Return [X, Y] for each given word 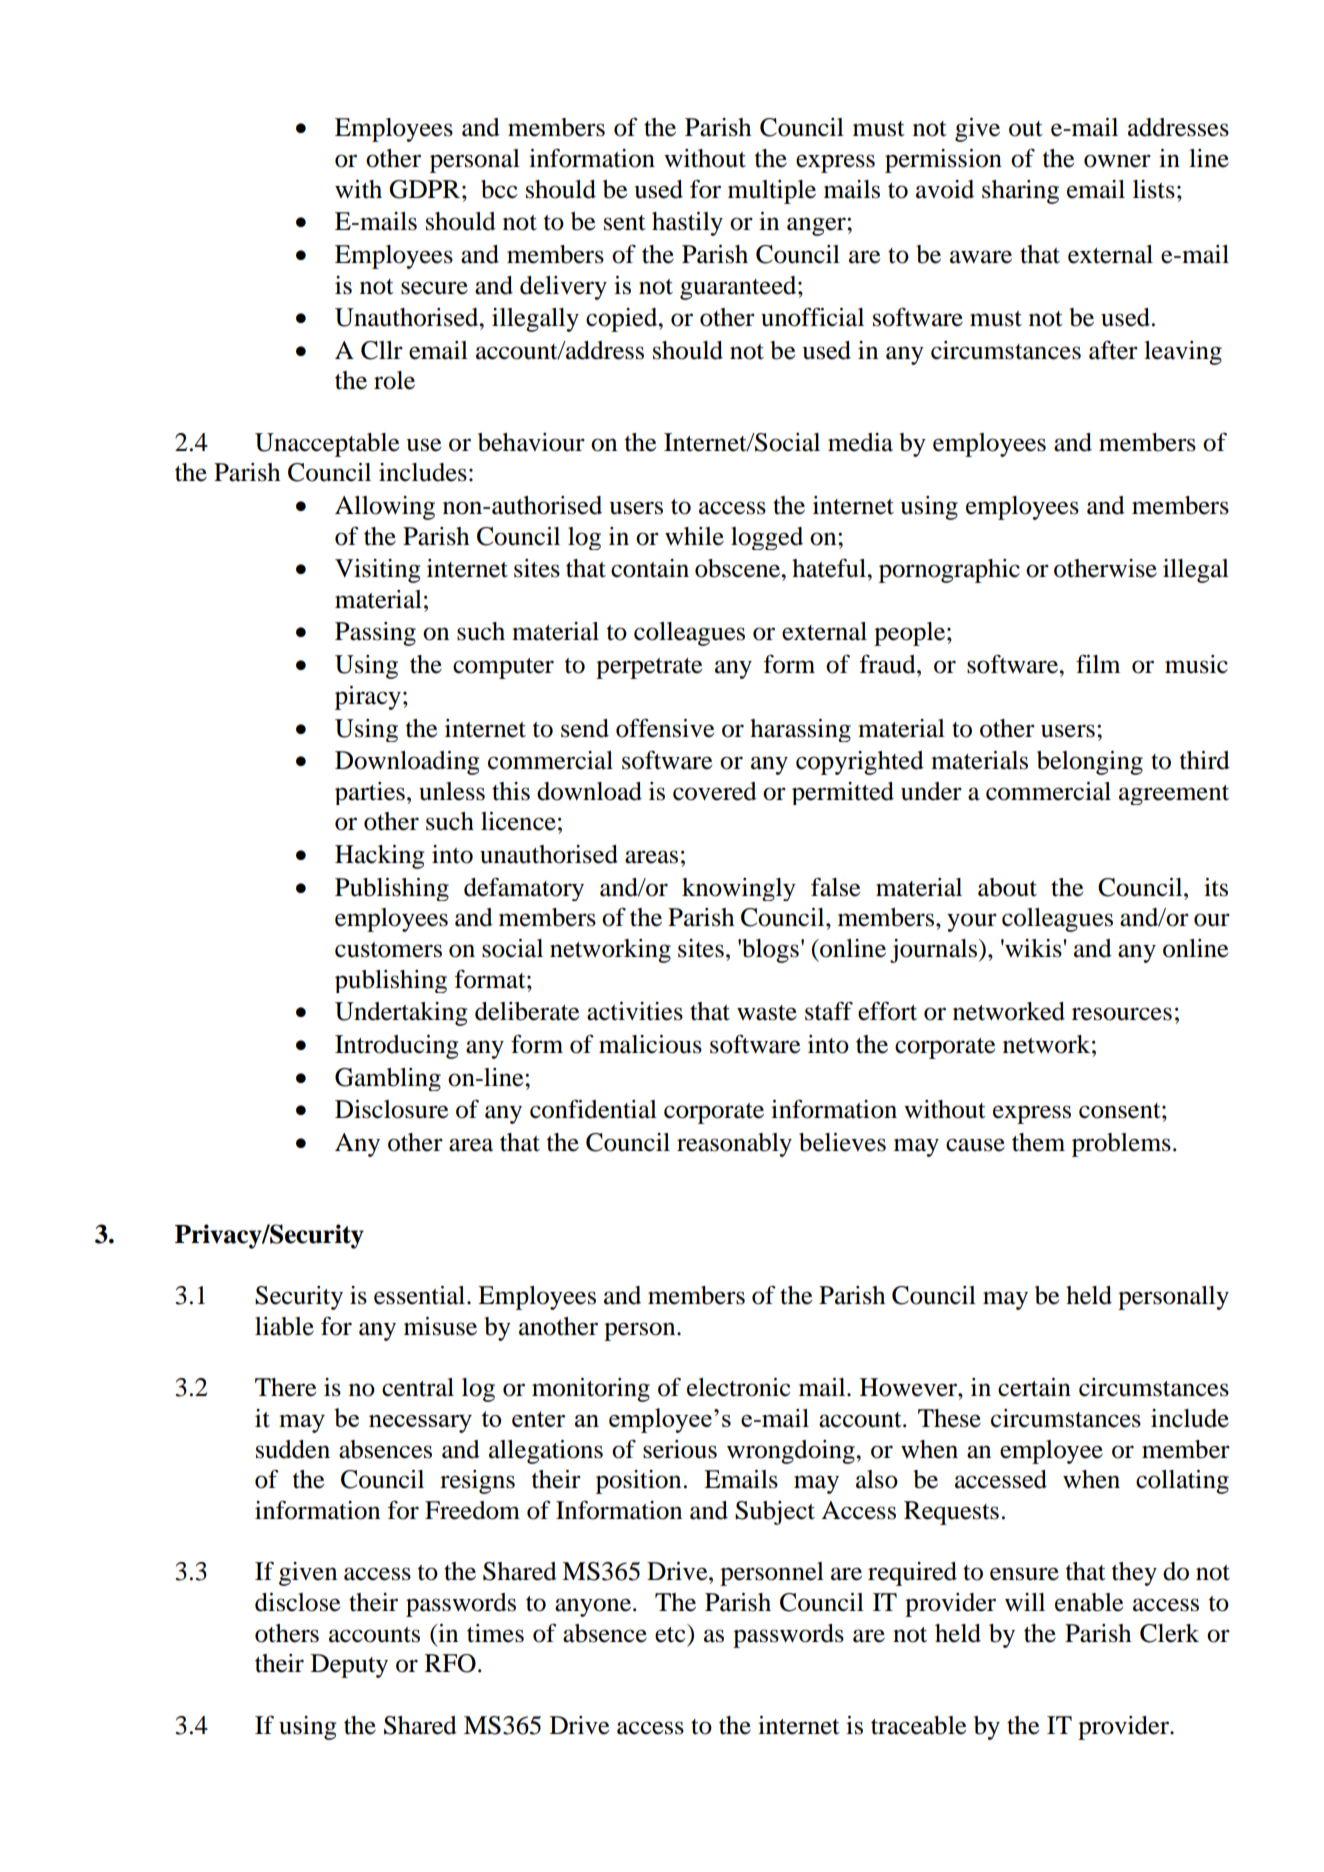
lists [1154, 189]
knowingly [739, 889]
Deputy [349, 1666]
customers [388, 950]
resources [1122, 1014]
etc [671, 1633]
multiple [772, 192]
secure [434, 288]
